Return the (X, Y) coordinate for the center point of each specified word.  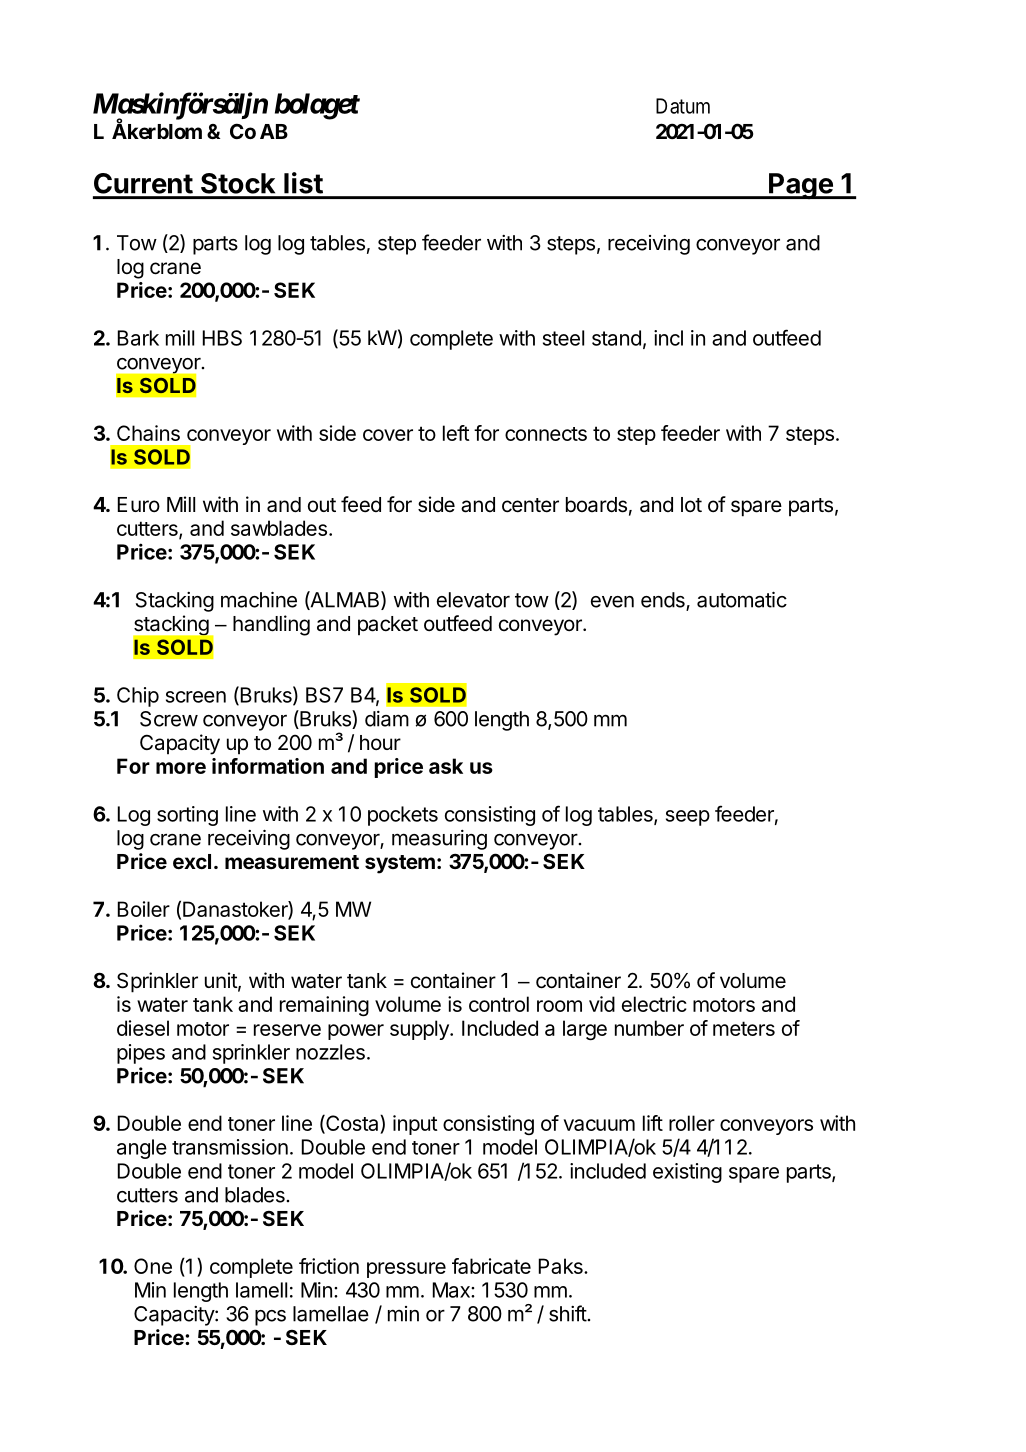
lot (691, 504)
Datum (683, 106)
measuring (439, 840)
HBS (222, 338)
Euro (139, 504)
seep (688, 818)
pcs (270, 1318)
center (530, 505)
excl (192, 861)
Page (801, 186)
